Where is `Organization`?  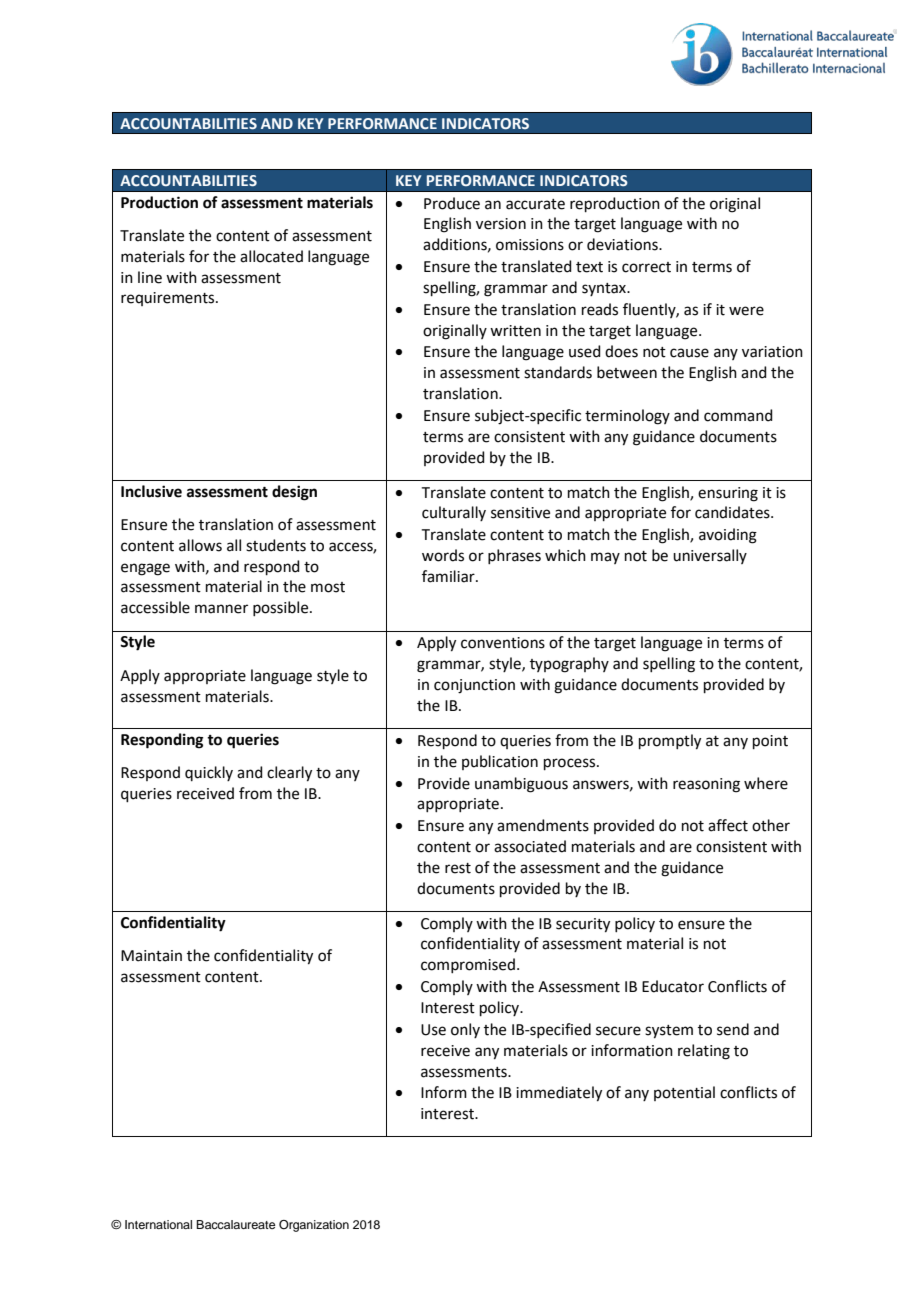
Organization is located at coordinates (314, 1226).
